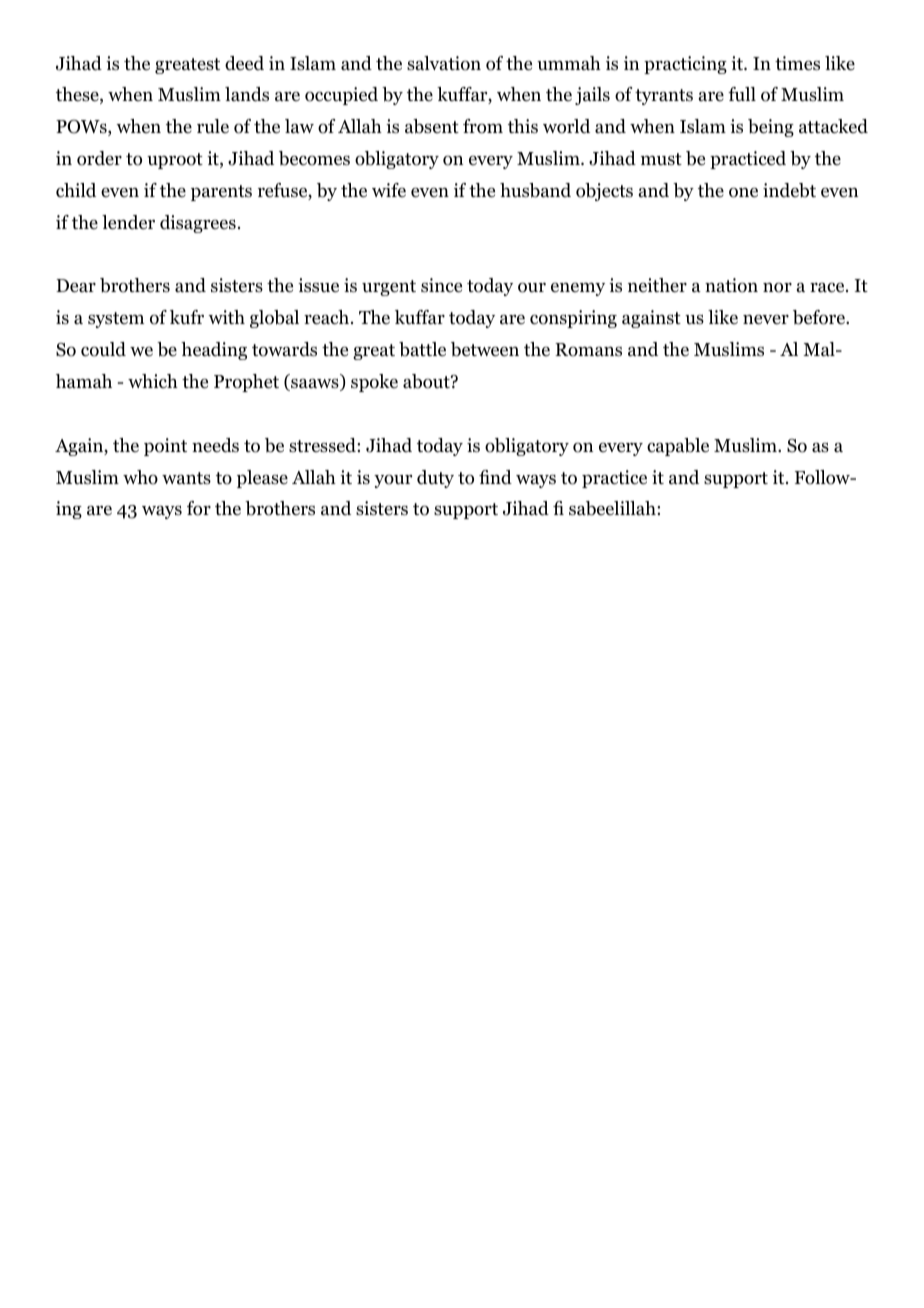 This document has height=1308, width=924. I want to click on salvation, so click(444, 63).
